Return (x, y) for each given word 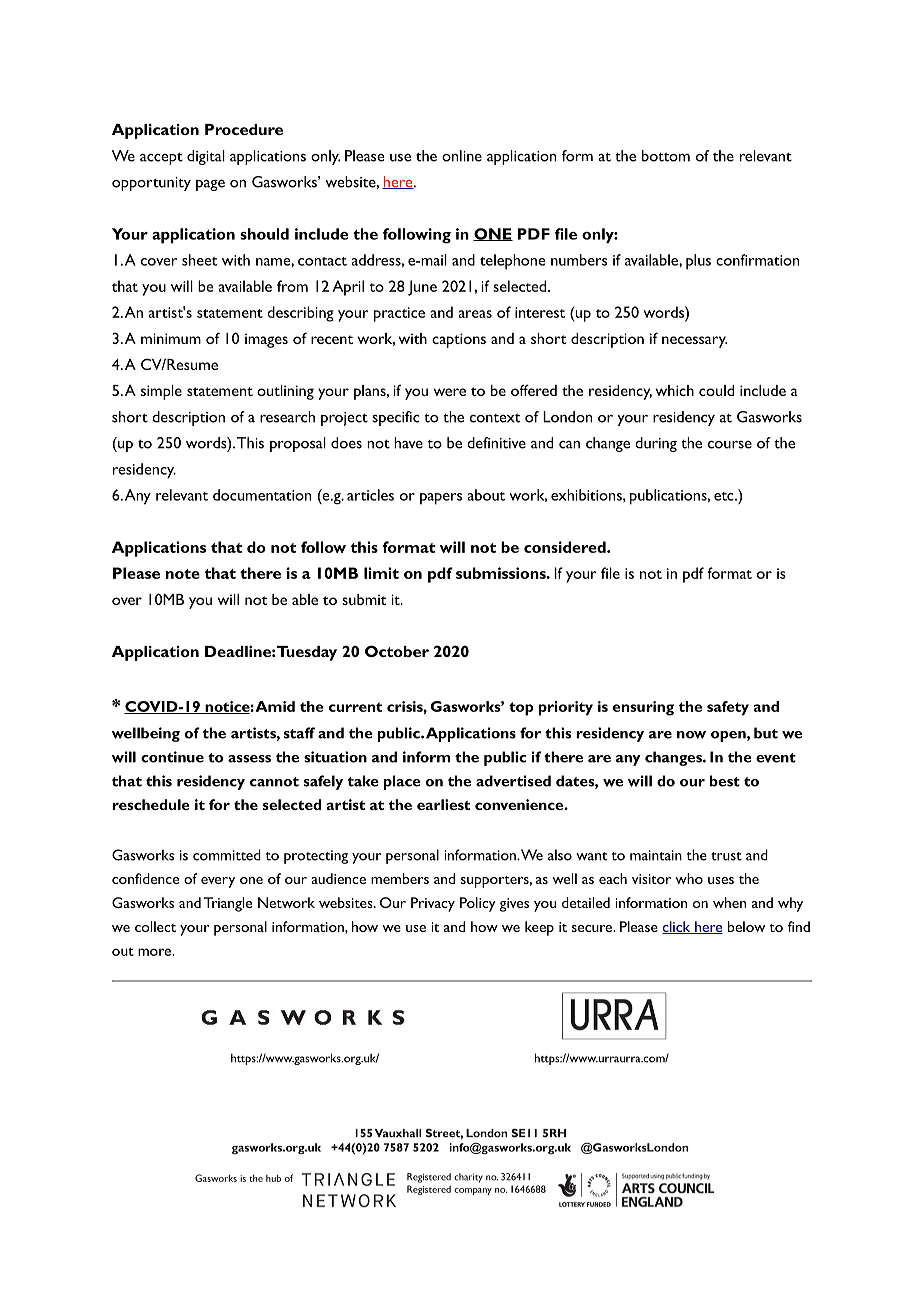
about (486, 495)
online (462, 156)
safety (728, 708)
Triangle (228, 904)
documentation (262, 495)
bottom (666, 156)
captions (459, 340)
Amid (275, 706)
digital (206, 157)
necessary (694, 342)
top (521, 709)
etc (725, 496)
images (266, 341)
